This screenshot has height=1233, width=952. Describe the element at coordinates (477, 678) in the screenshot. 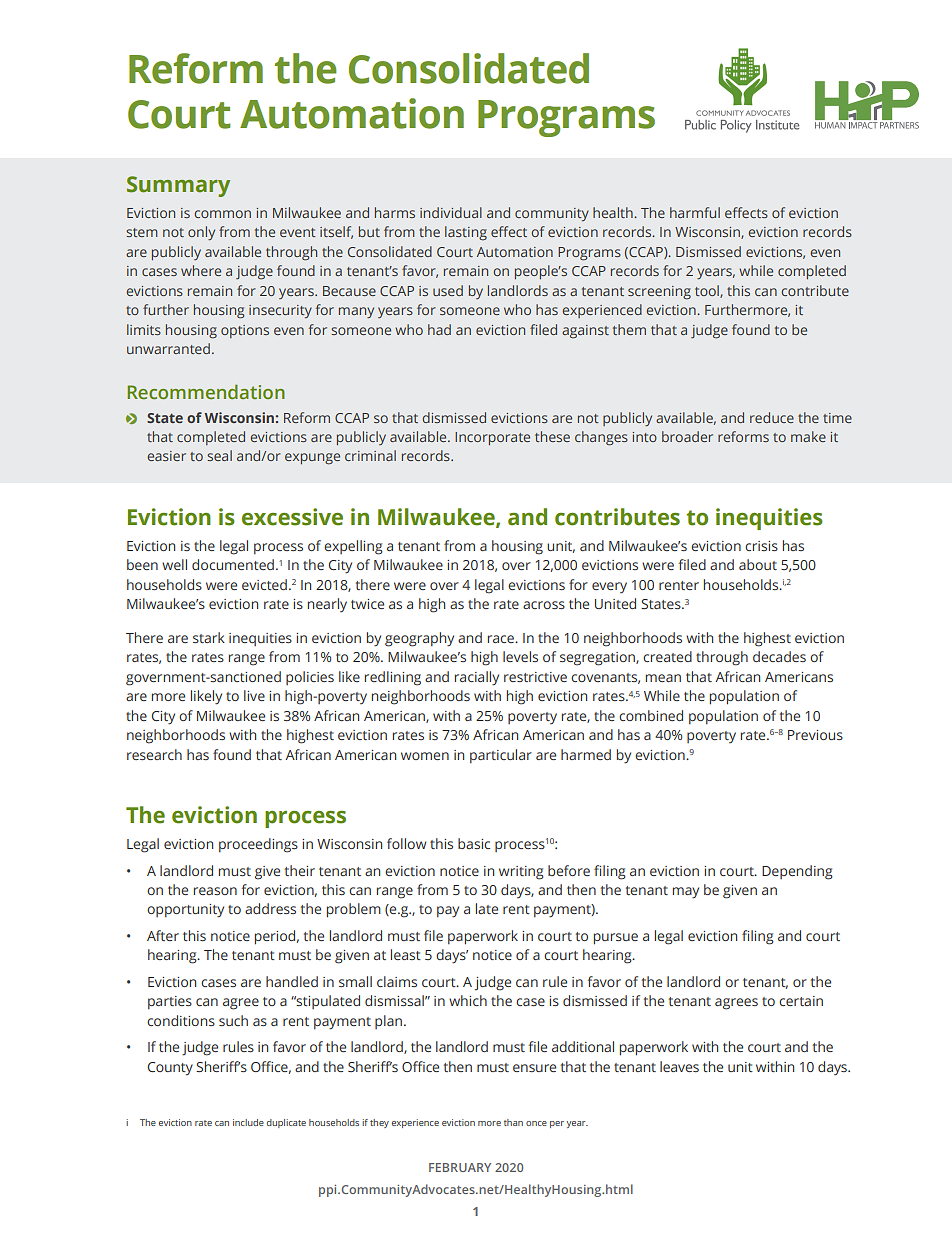

I see `racially` at that location.
